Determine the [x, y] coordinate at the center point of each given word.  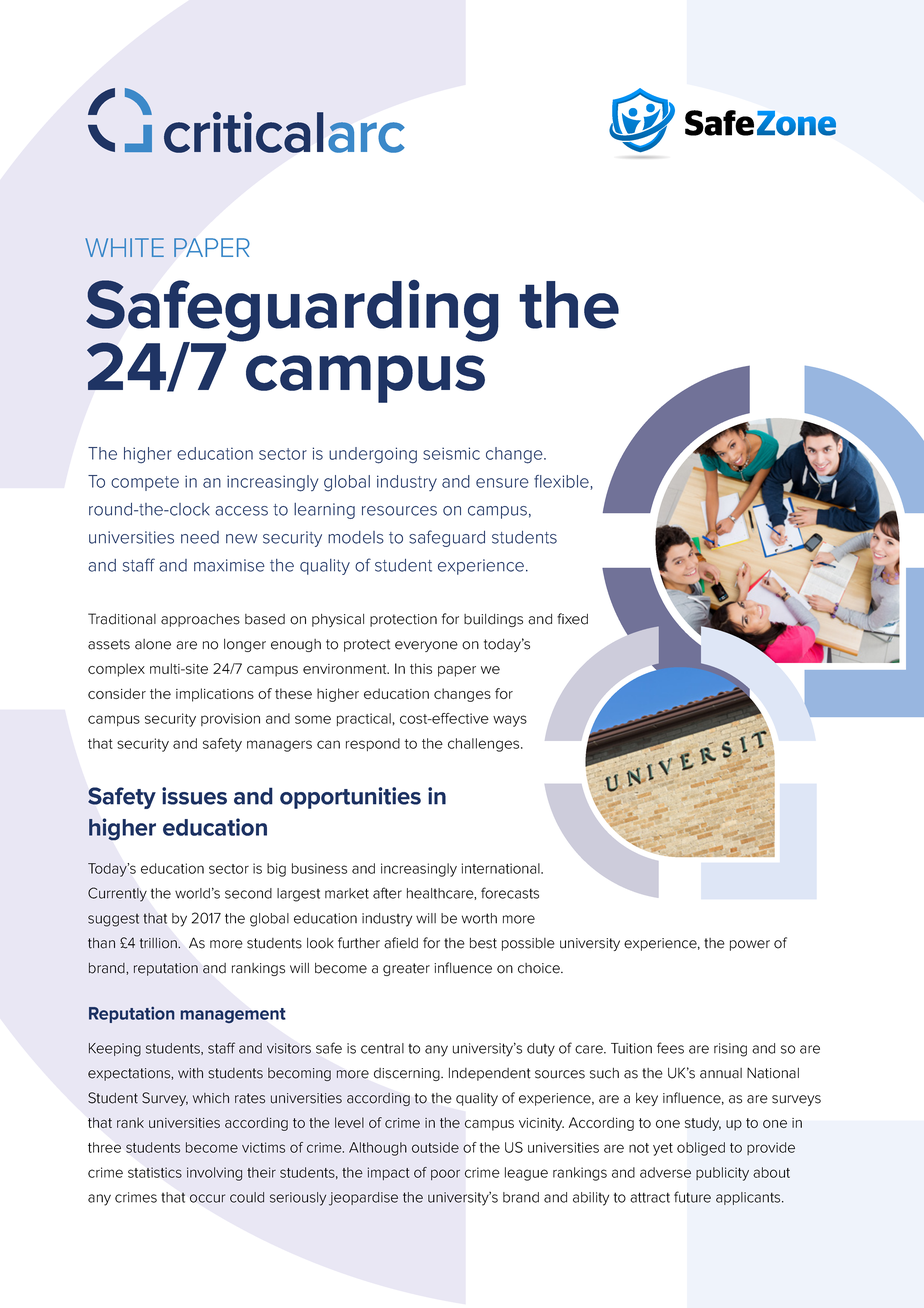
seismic [451, 453]
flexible [562, 482]
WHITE [124, 247]
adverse [665, 1172]
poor [445, 1174]
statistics [155, 1172]
